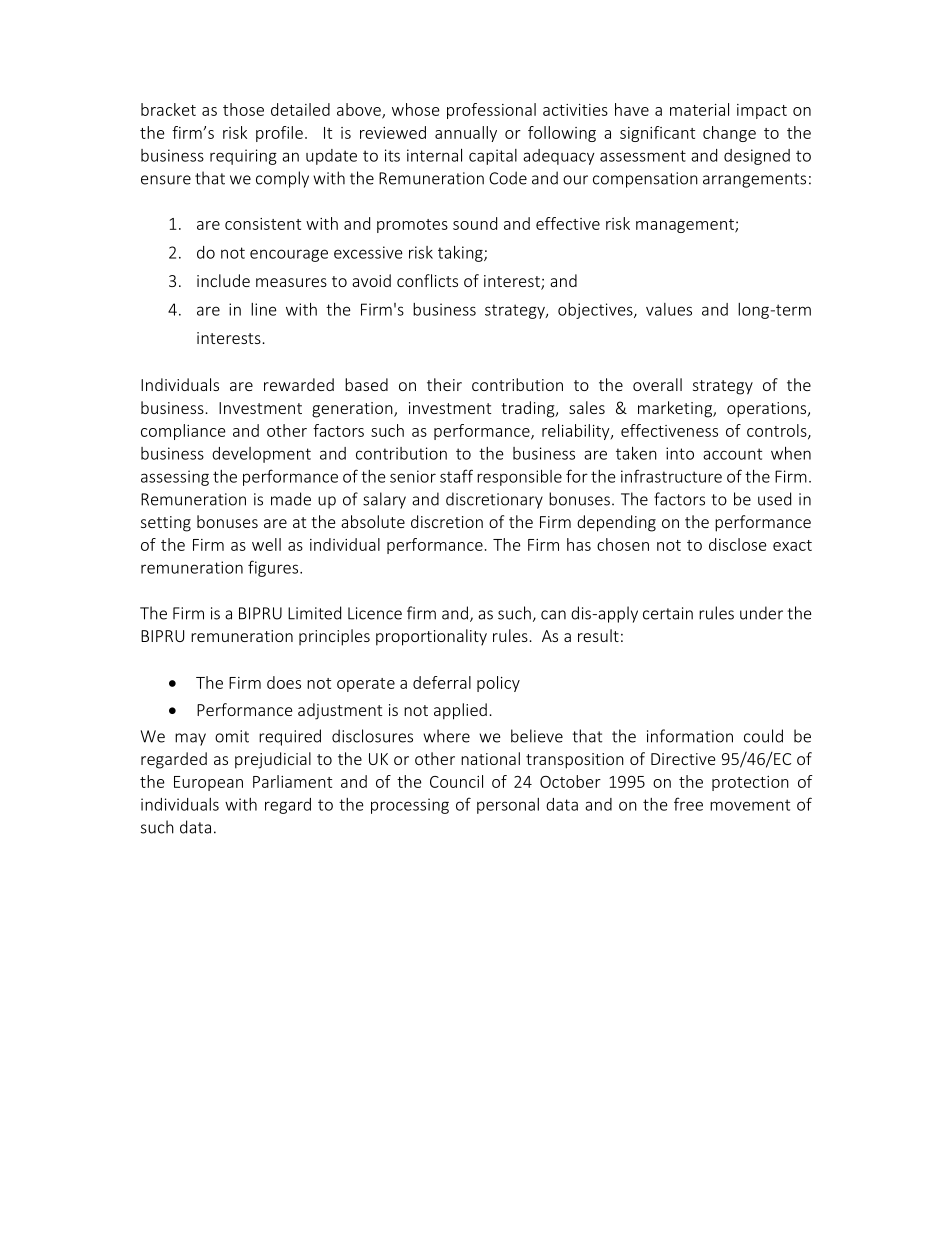  I want to click on account, so click(732, 454).
